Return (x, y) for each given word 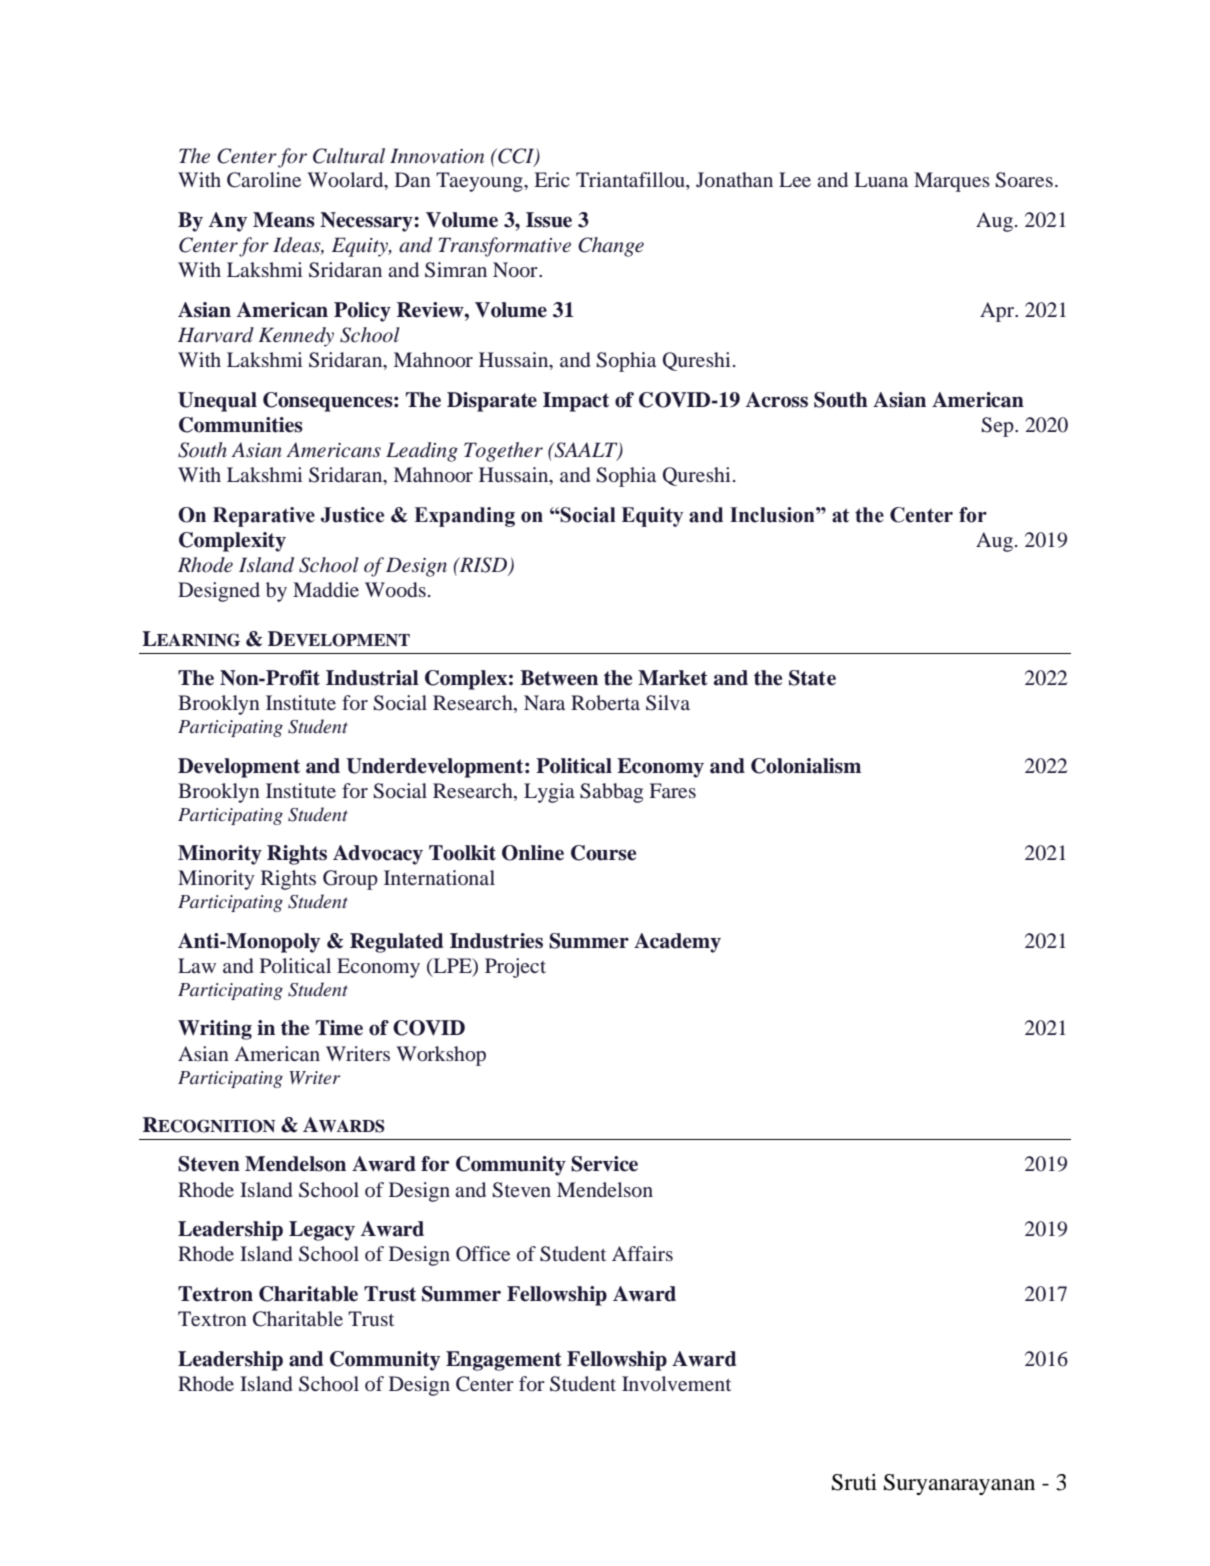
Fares (673, 790)
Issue (549, 220)
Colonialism (806, 766)
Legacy (322, 1231)
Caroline (264, 180)
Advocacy (378, 855)
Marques (952, 182)
